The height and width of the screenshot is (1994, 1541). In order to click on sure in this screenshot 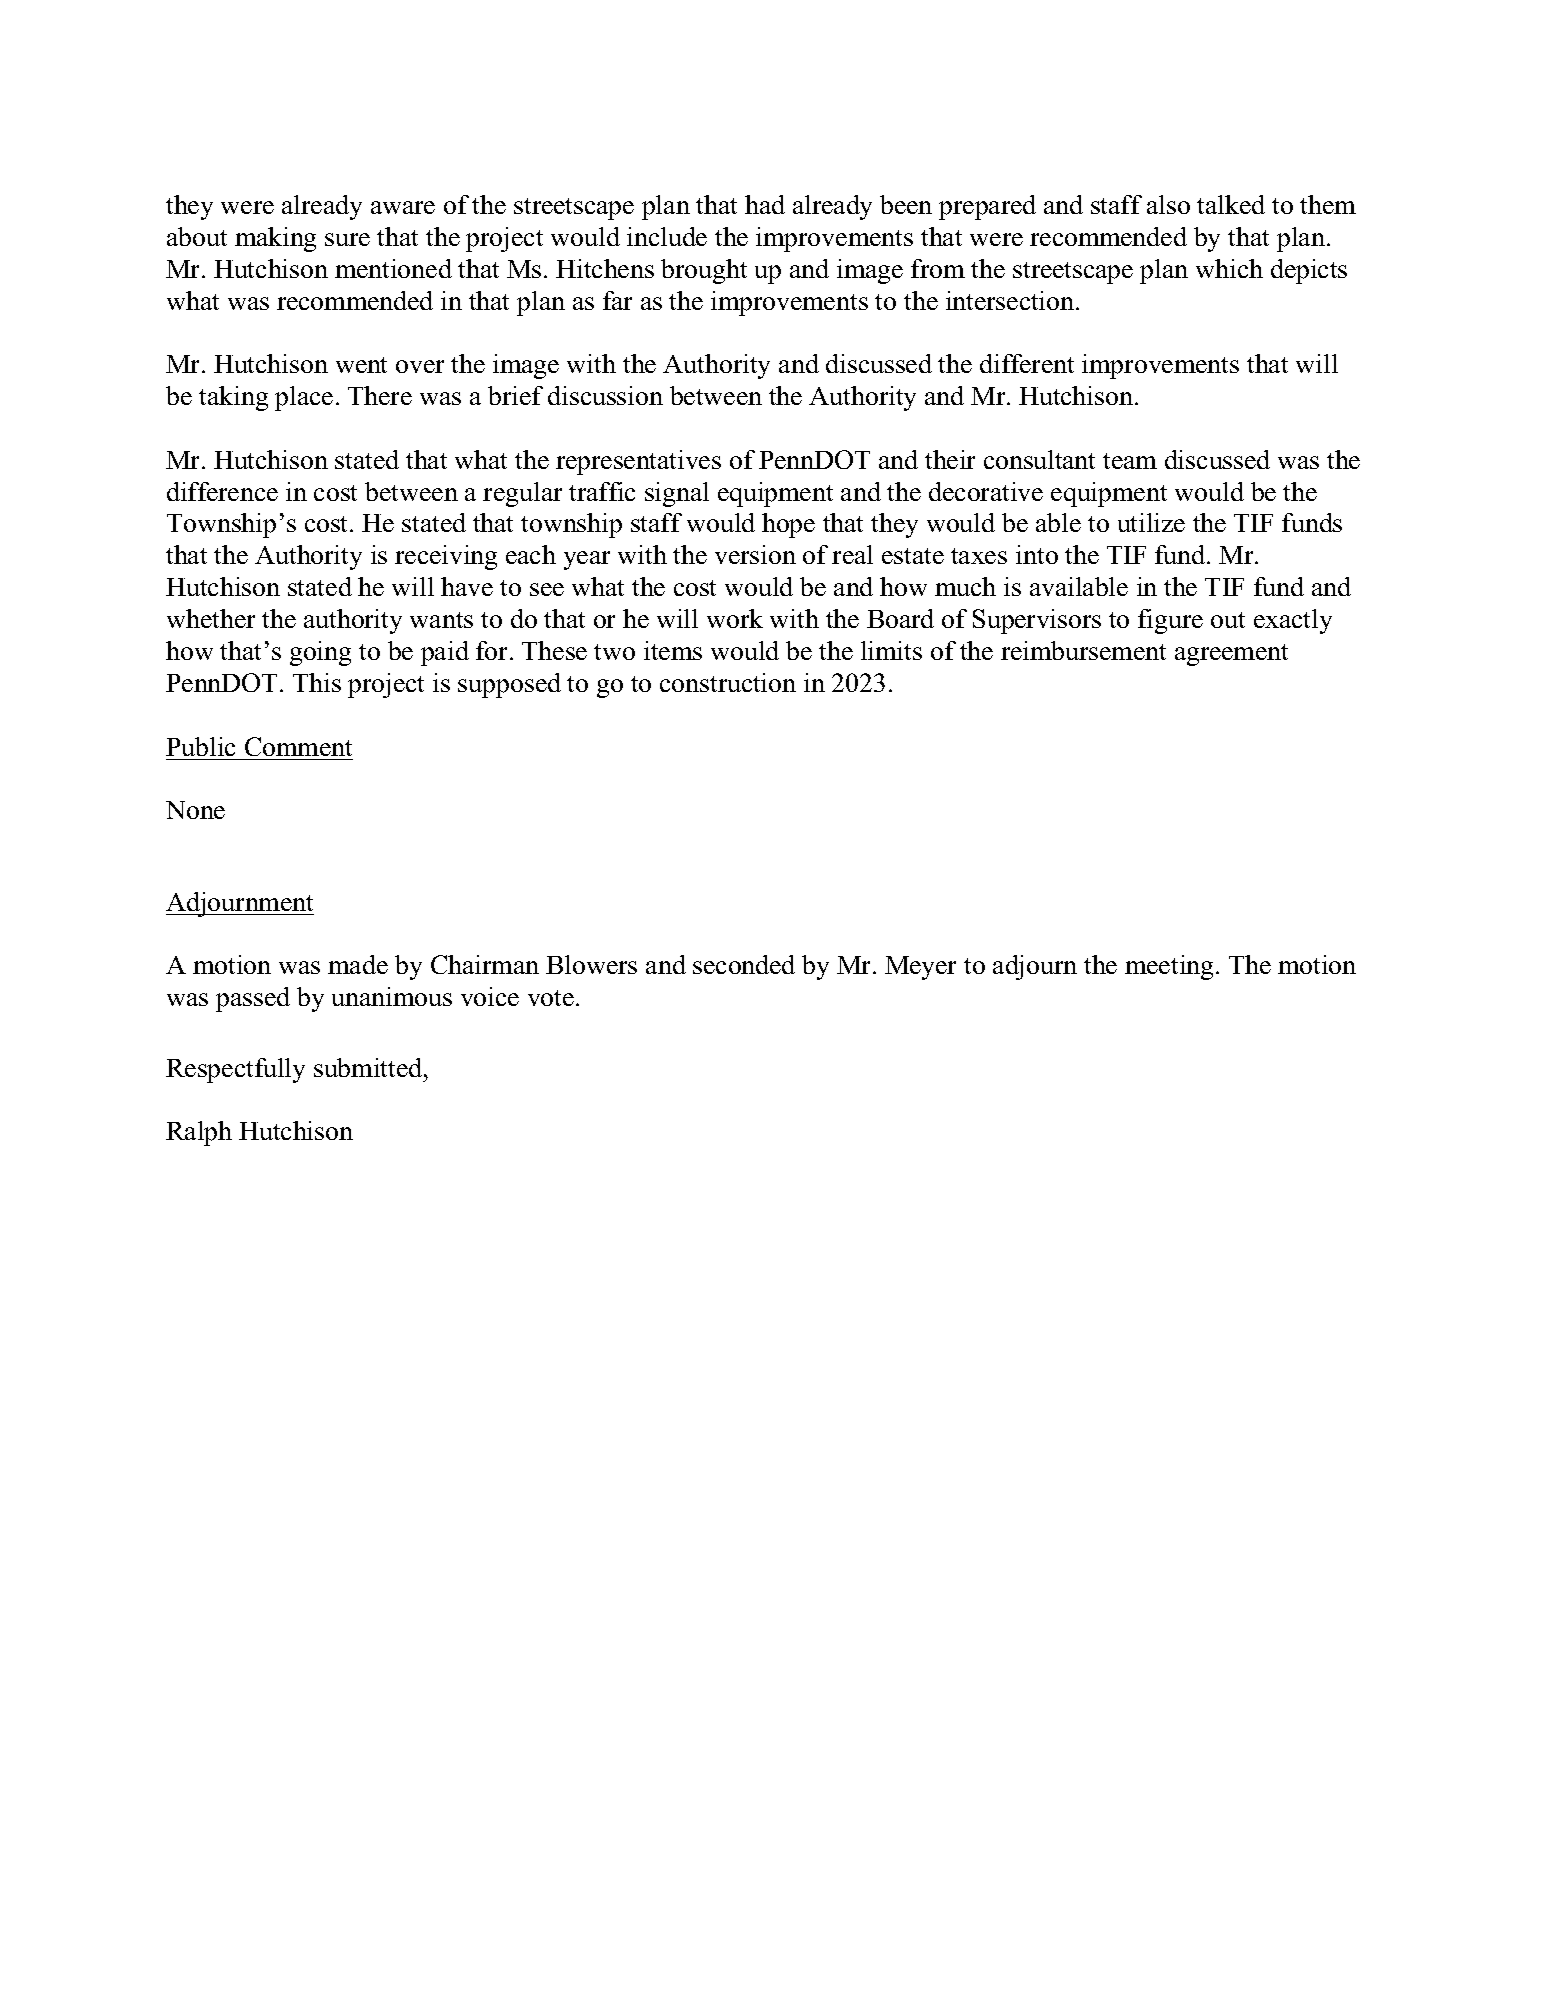, I will do `click(347, 239)`.
